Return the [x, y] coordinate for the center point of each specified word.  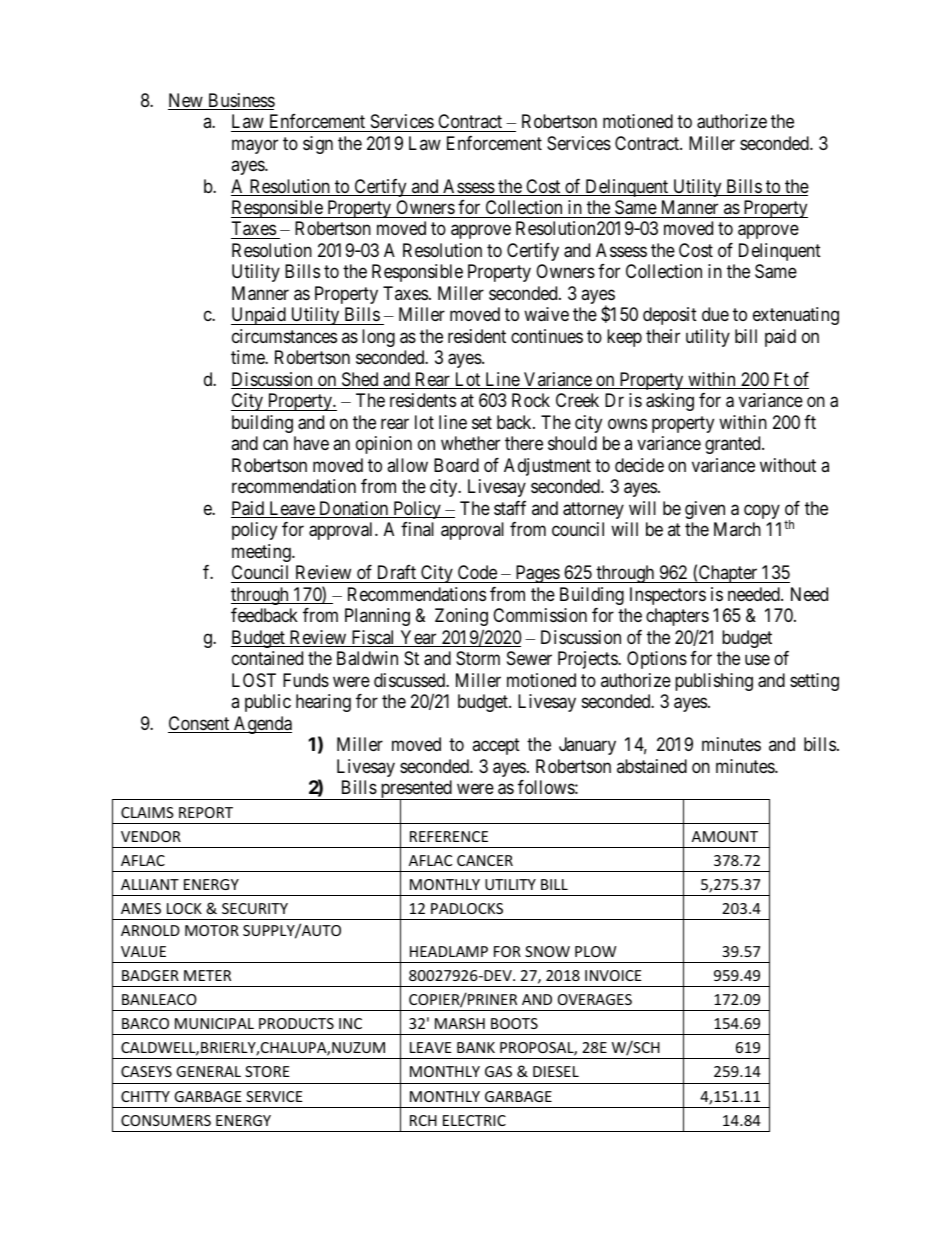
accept [496, 746]
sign [318, 145]
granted [734, 445]
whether [470, 443]
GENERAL [208, 1071]
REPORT [206, 812]
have [311, 443]
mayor [255, 146]
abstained [652, 766]
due [715, 314]
